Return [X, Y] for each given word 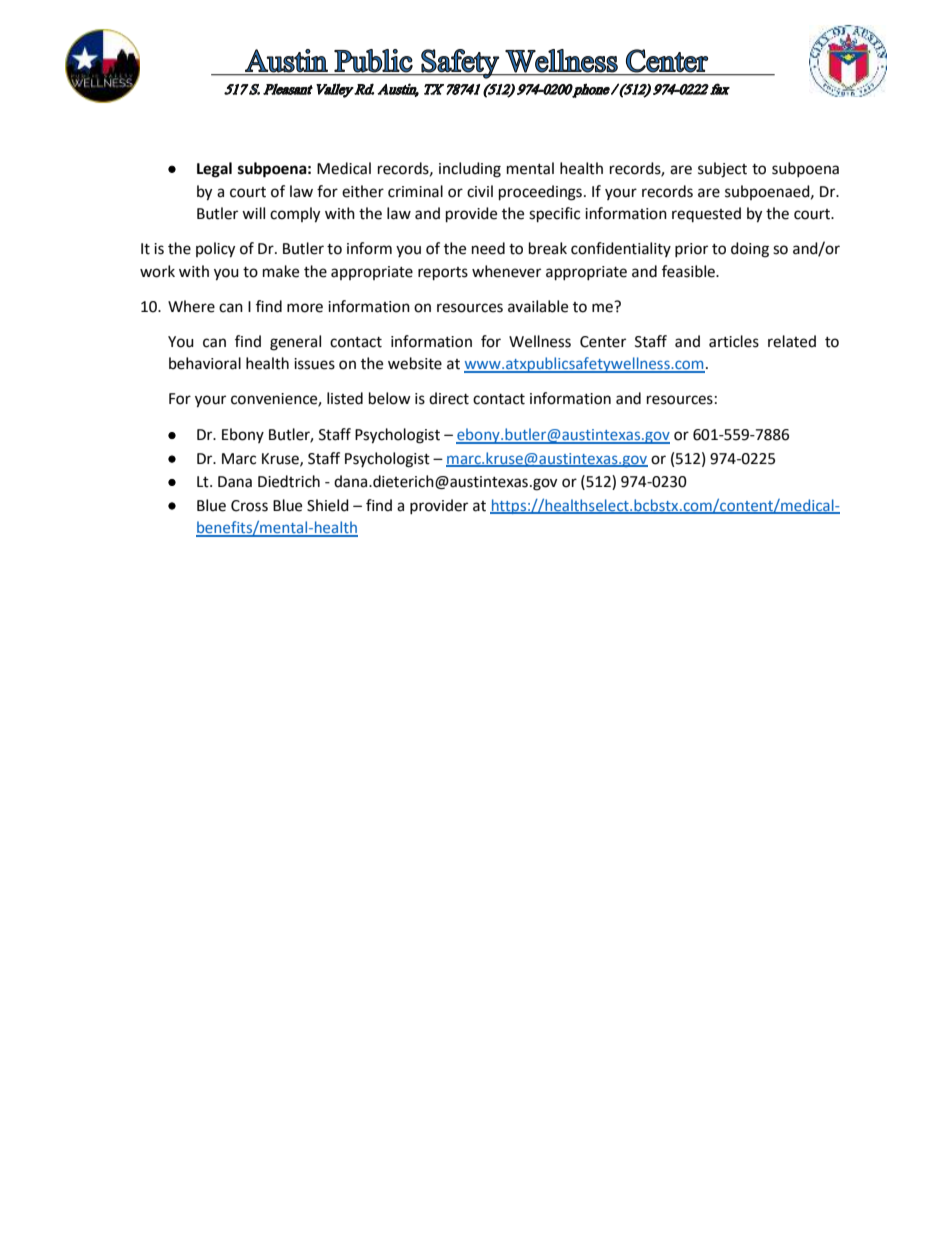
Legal [214, 170]
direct [449, 398]
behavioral [205, 363]
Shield [328, 505]
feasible [689, 271]
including [470, 170]
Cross [249, 506]
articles [734, 341]
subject [722, 170]
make [281, 271]
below [390, 398]
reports [443, 274]
